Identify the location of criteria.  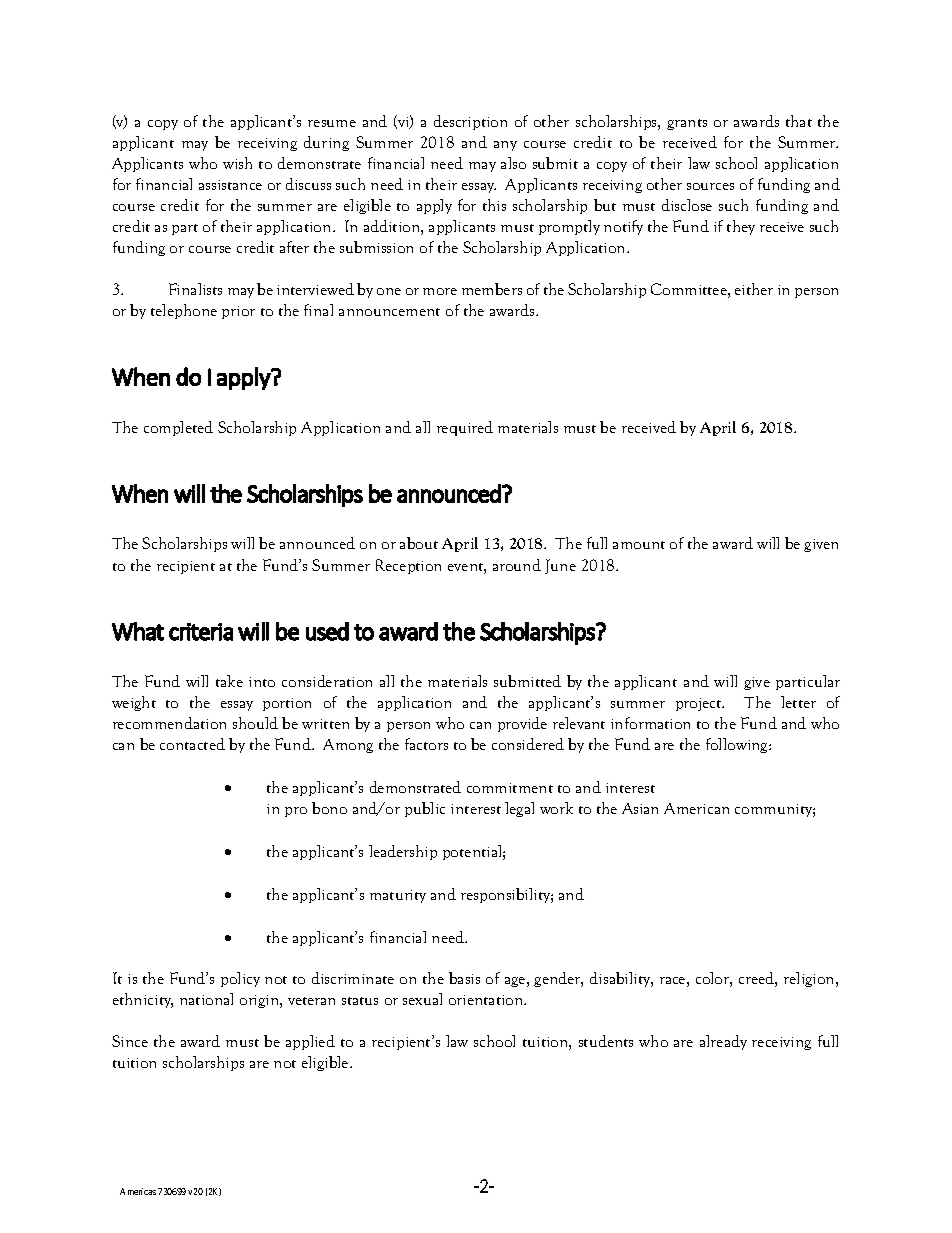
(201, 632).
